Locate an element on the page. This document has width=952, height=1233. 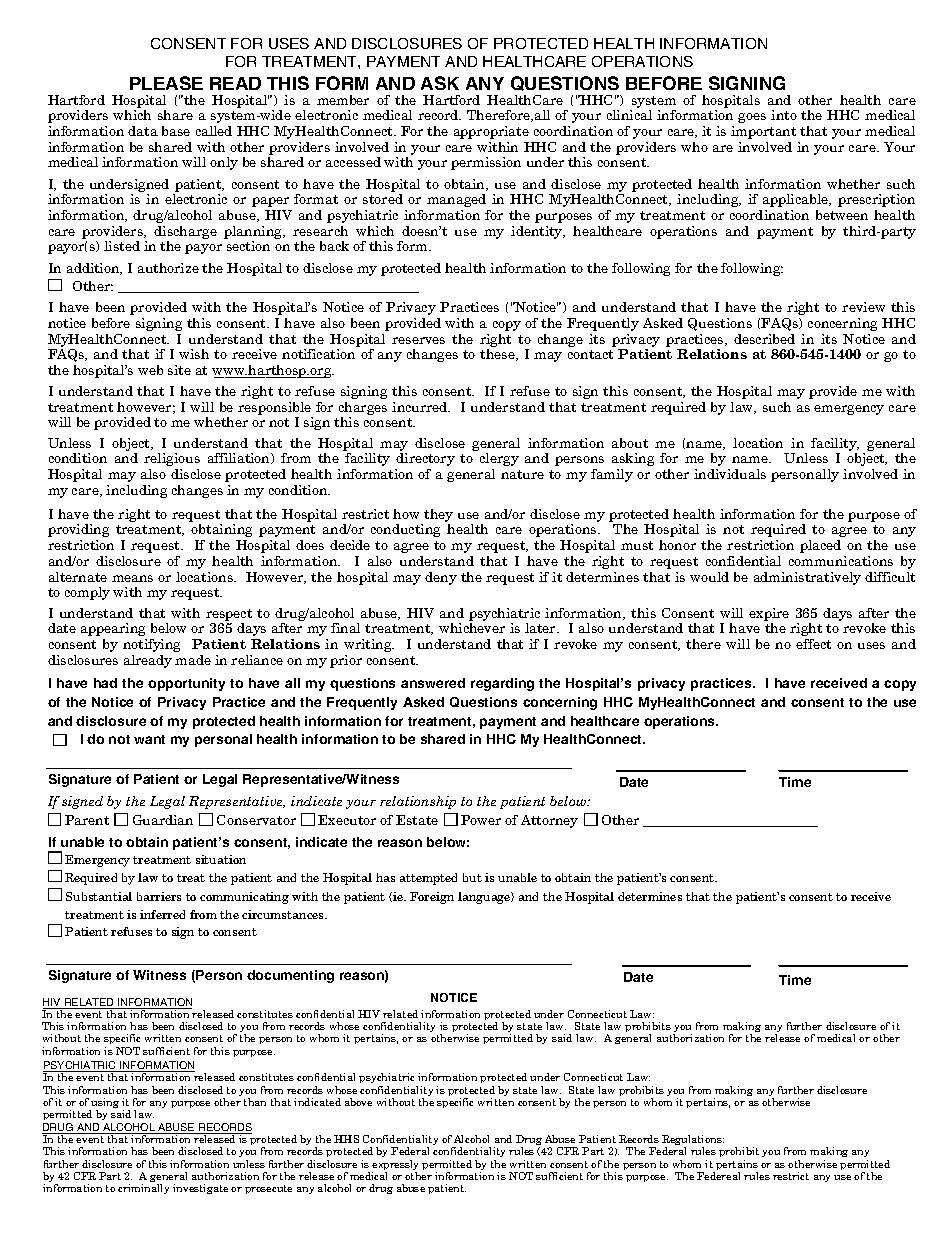
Power is located at coordinates (481, 820).
